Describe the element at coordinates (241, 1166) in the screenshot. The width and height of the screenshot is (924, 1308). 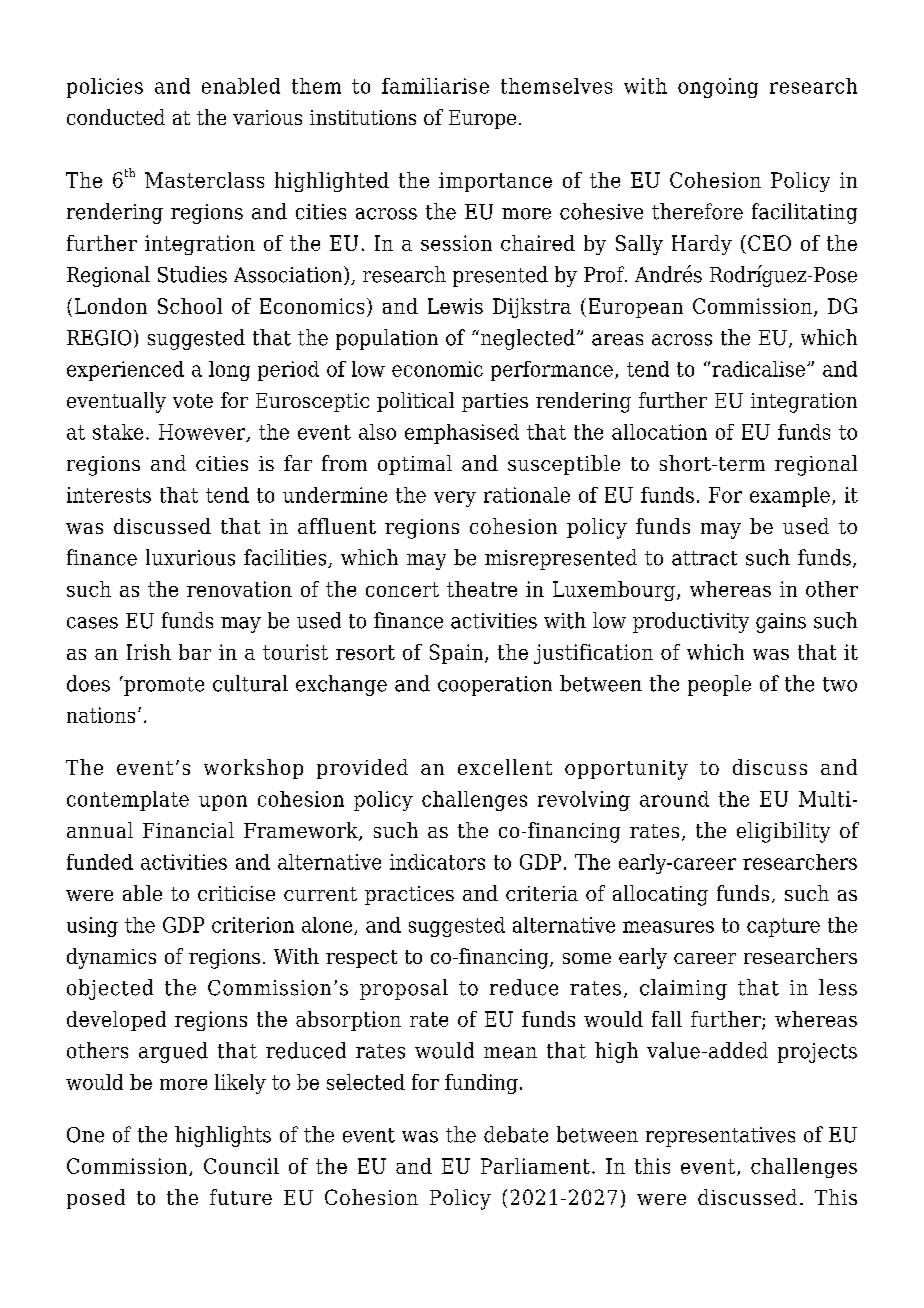
I see `Council` at that location.
